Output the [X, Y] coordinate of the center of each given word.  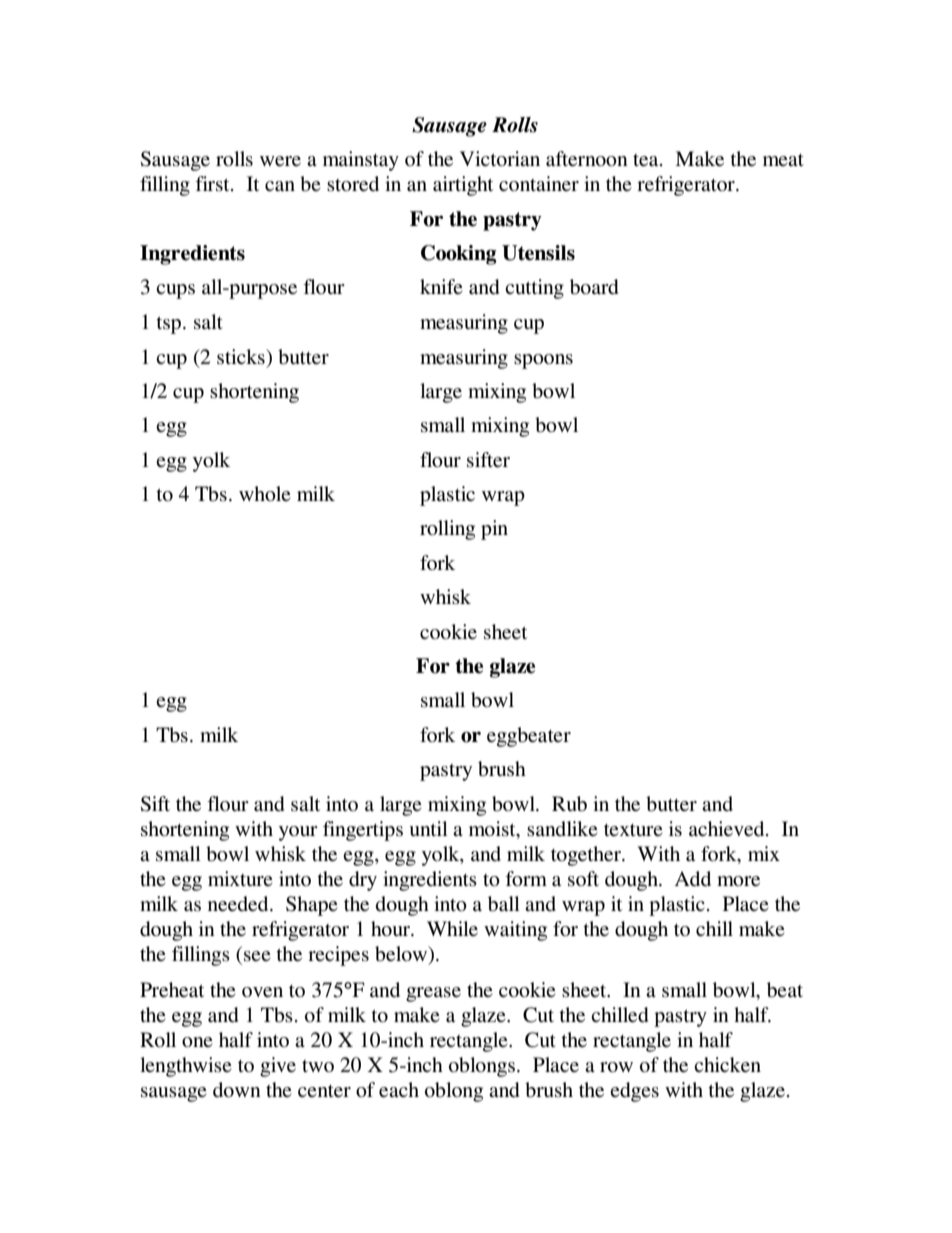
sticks [242, 357]
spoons [543, 361]
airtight [463, 186]
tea [647, 160]
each [399, 1090]
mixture [240, 878]
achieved [728, 829]
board [594, 287]
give [278, 1067]
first [213, 184]
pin [494, 530]
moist [493, 829]
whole [264, 493]
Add [693, 879]
